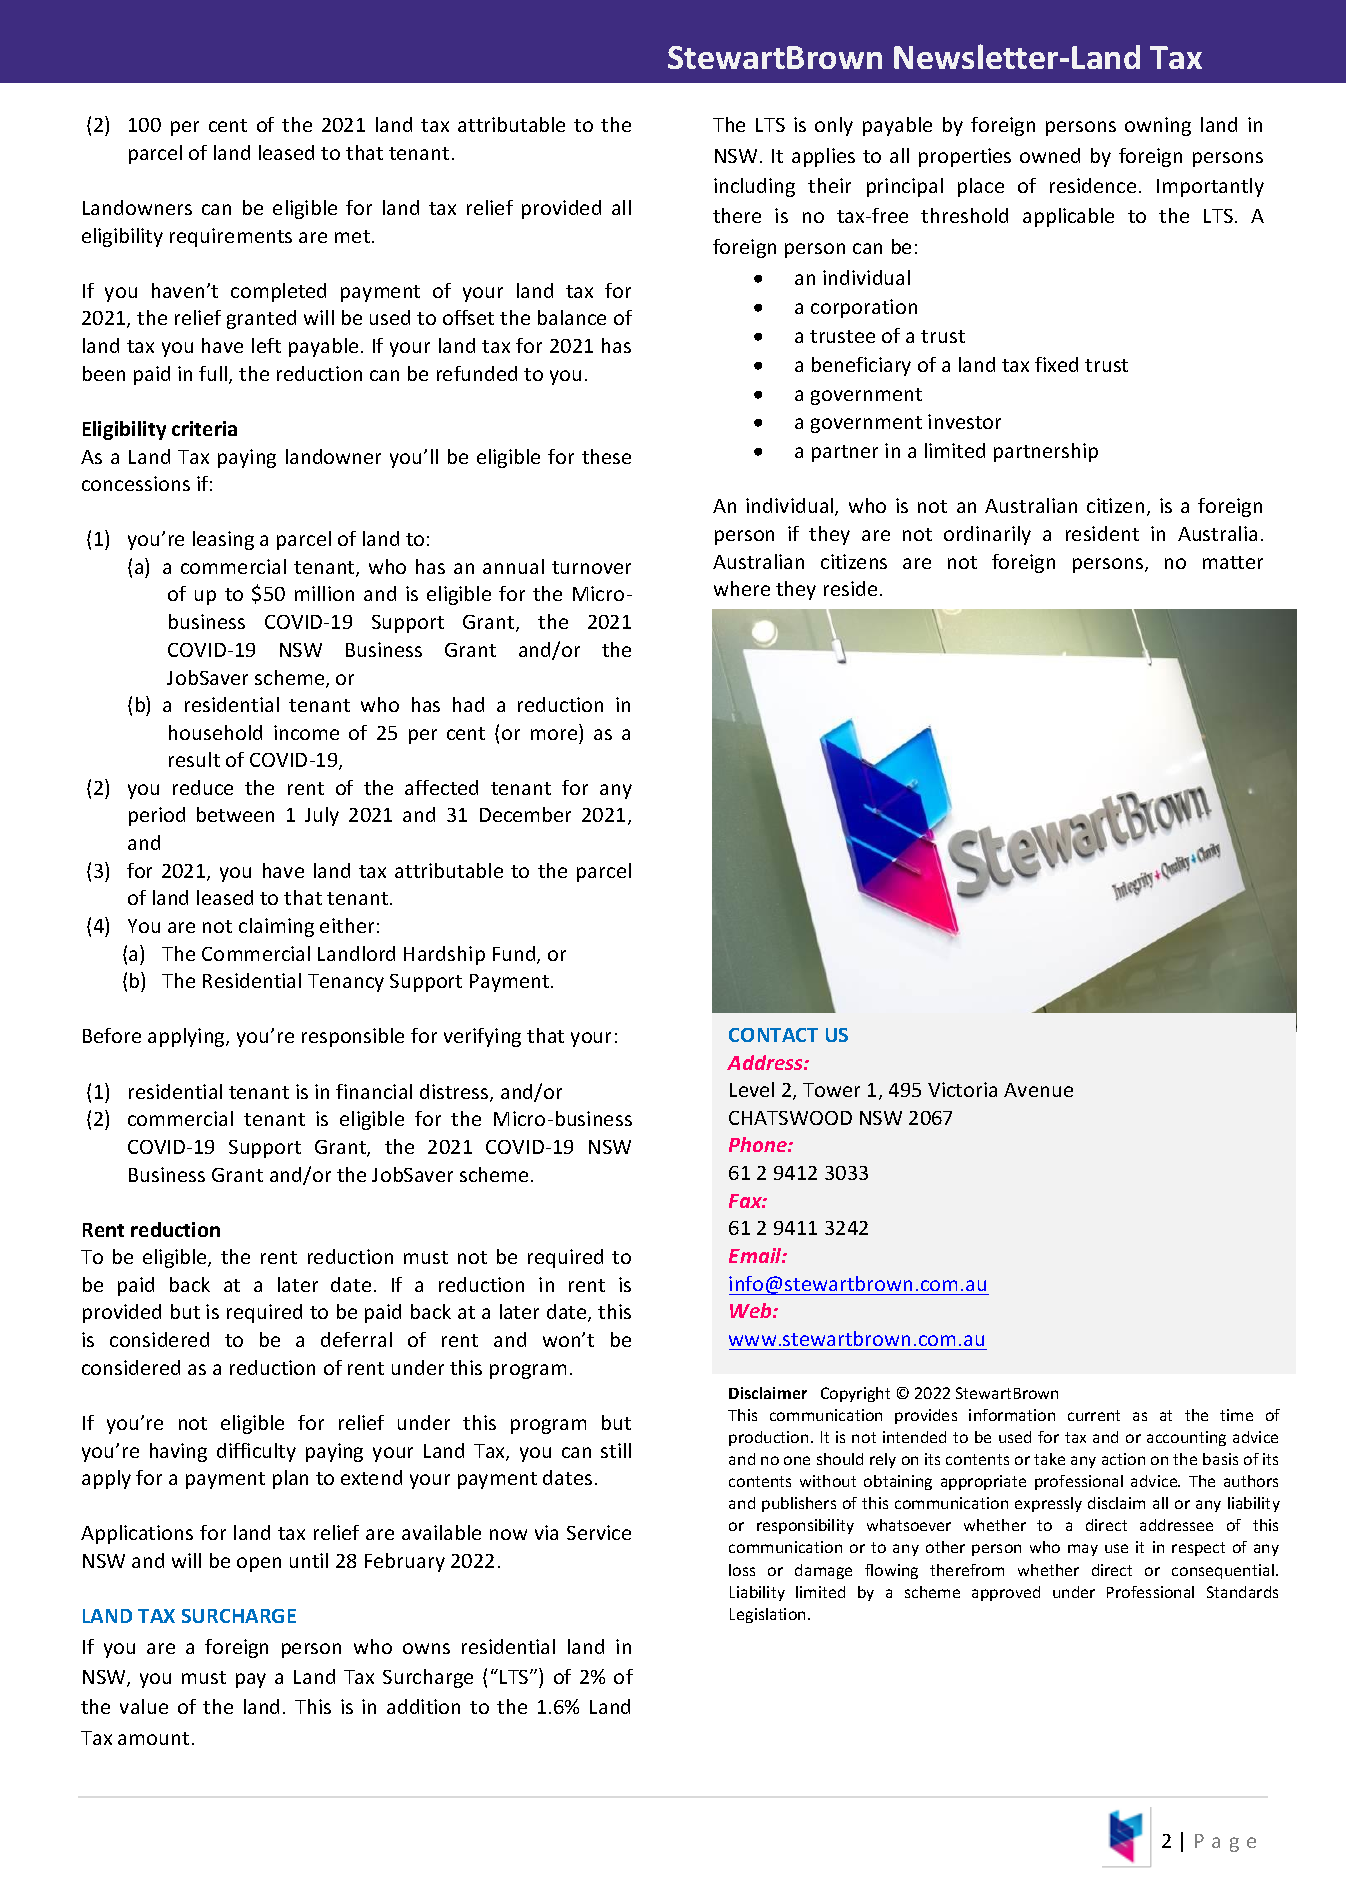 The image size is (1346, 1904). Describe the element at coordinates (276, 927) in the page. I see `claiming` at that location.
